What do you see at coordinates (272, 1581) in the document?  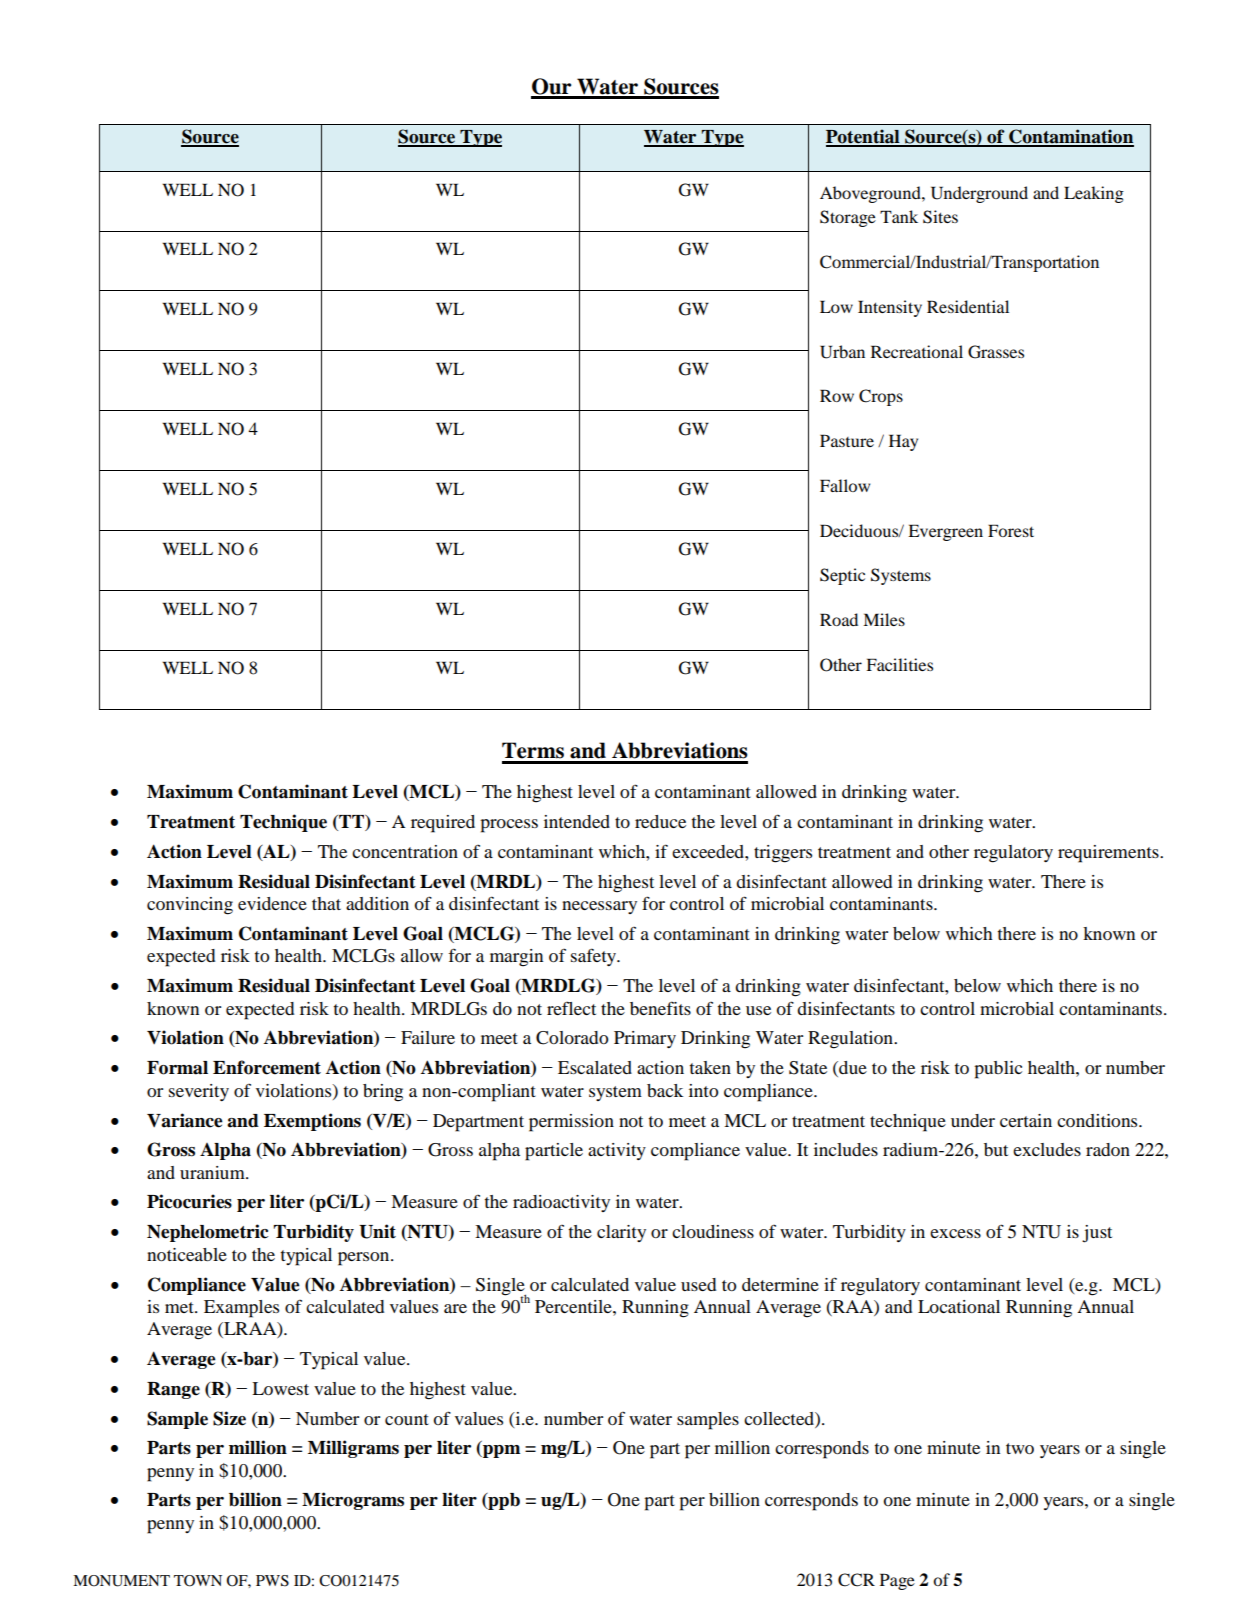 I see `PWS` at bounding box center [272, 1581].
